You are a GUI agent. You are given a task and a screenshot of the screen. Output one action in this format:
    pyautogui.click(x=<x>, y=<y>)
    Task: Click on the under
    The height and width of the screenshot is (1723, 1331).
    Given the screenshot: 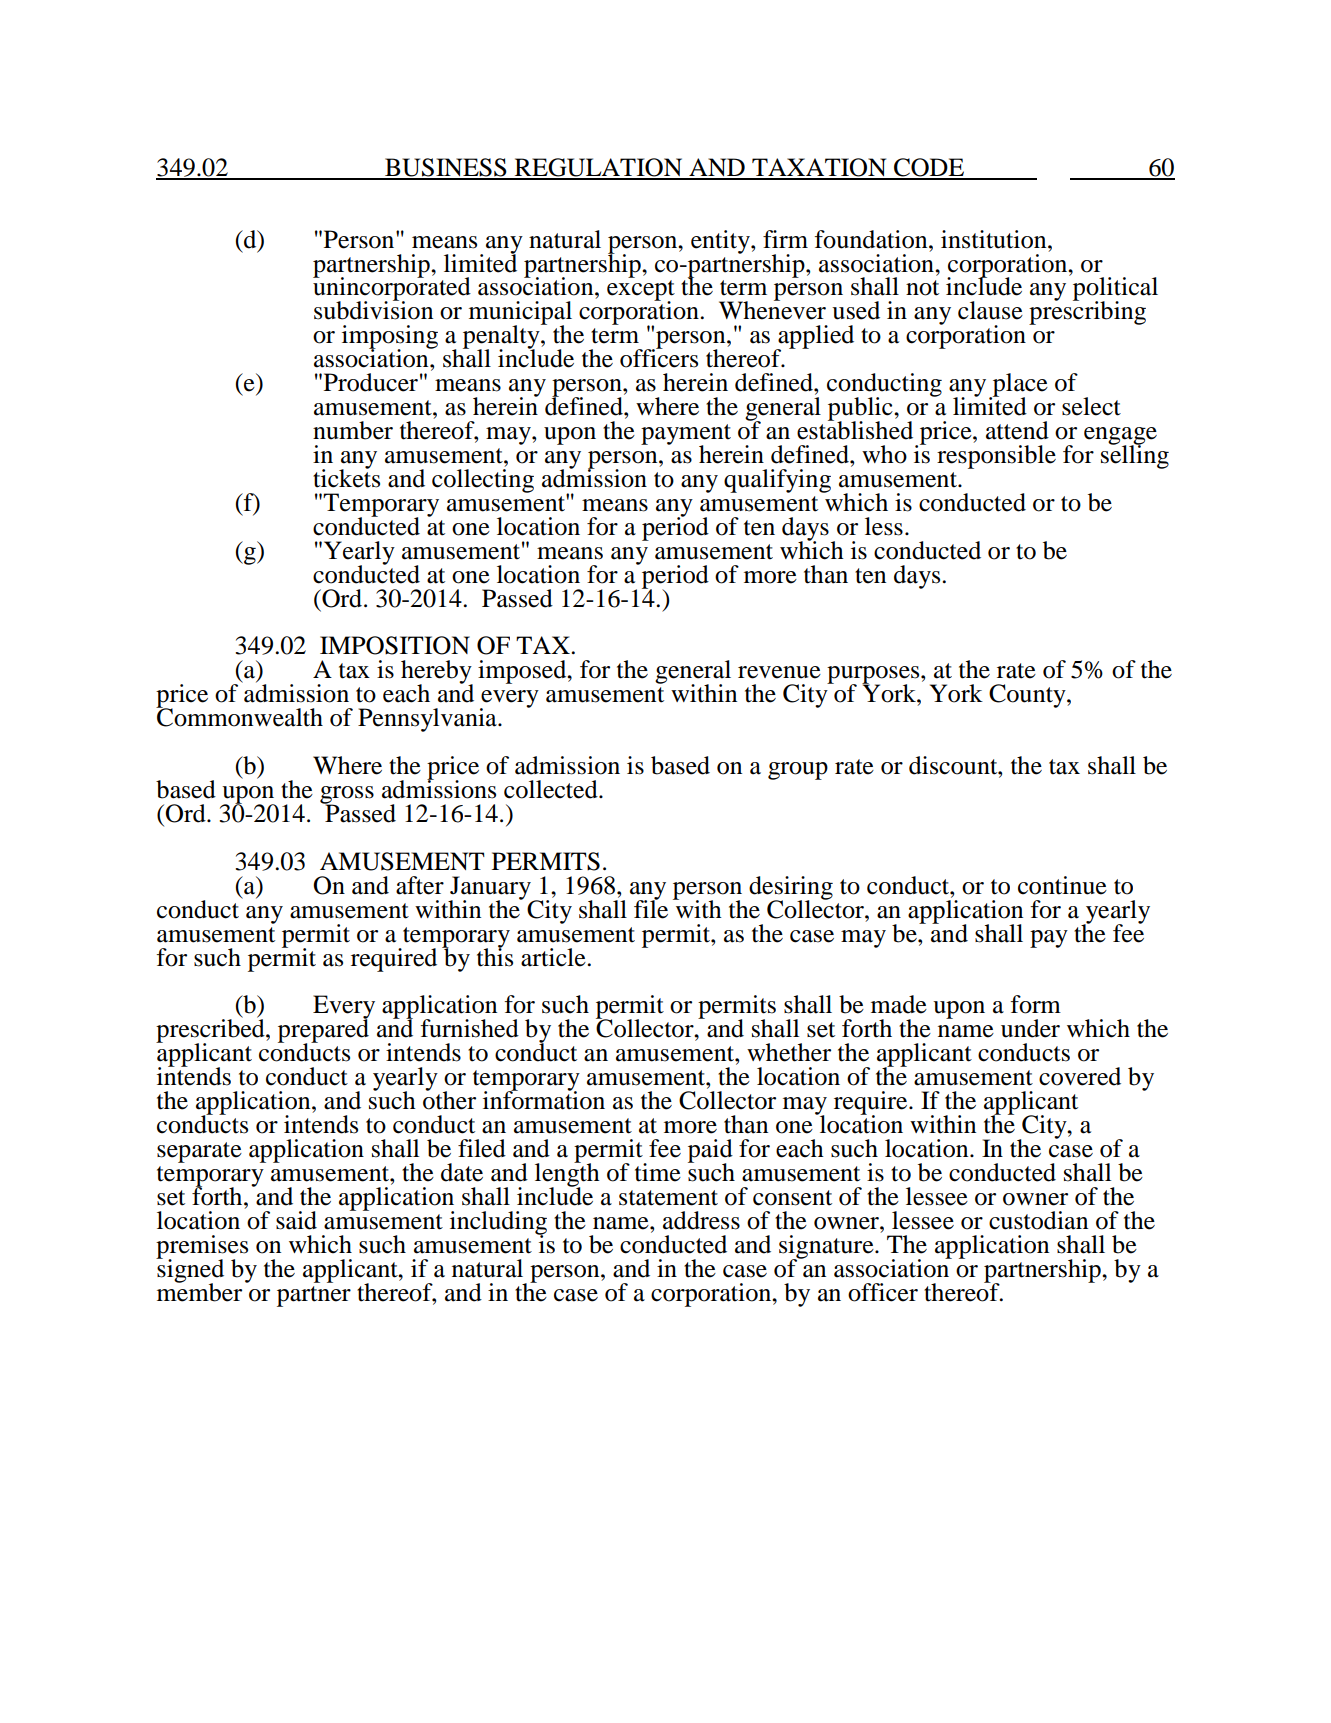 What is the action you would take?
    pyautogui.click(x=1030, y=1028)
